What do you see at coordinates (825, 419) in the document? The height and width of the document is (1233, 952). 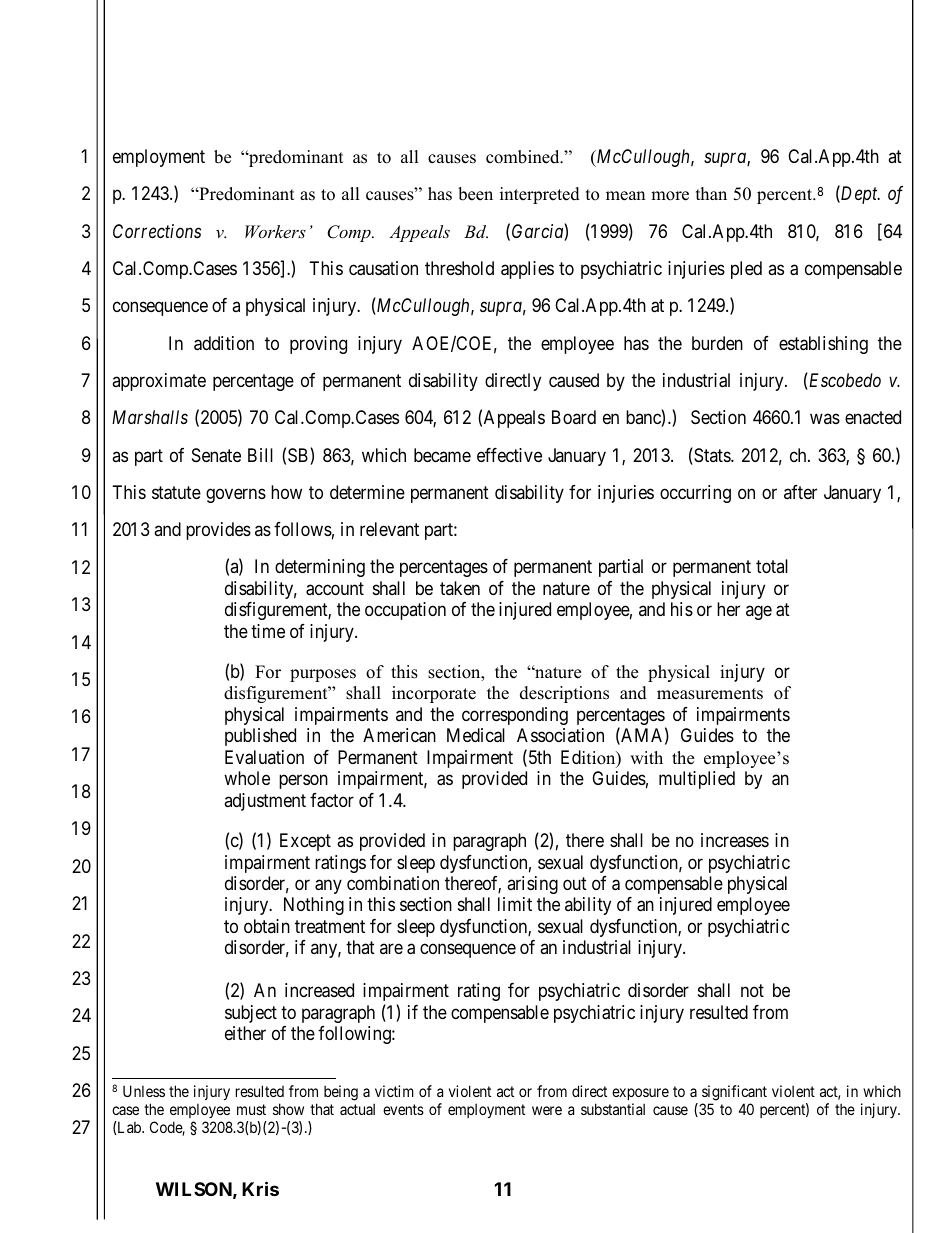 I see `was` at bounding box center [825, 419].
